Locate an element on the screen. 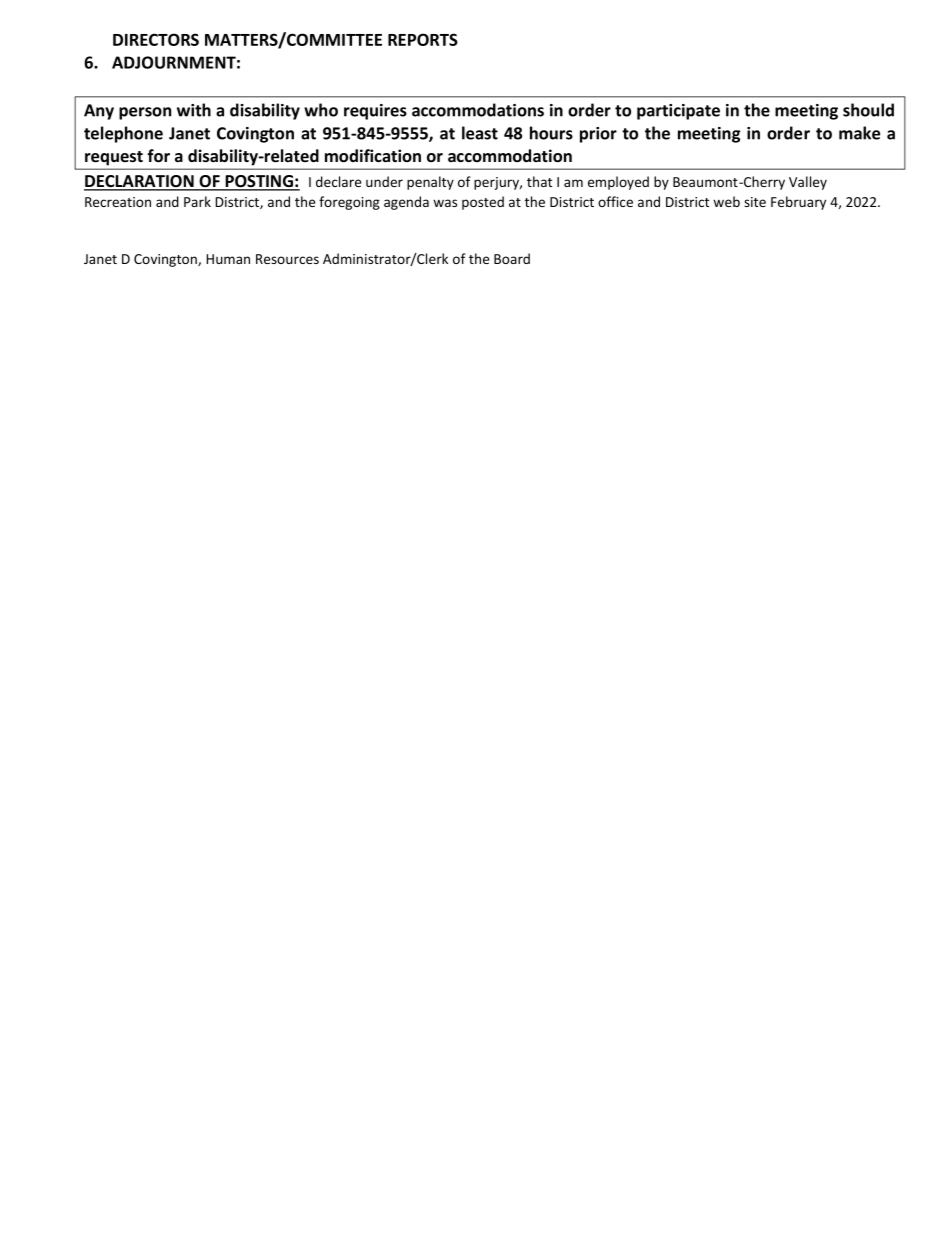 This screenshot has height=1233, width=952. REPORTS is located at coordinates (423, 39).
